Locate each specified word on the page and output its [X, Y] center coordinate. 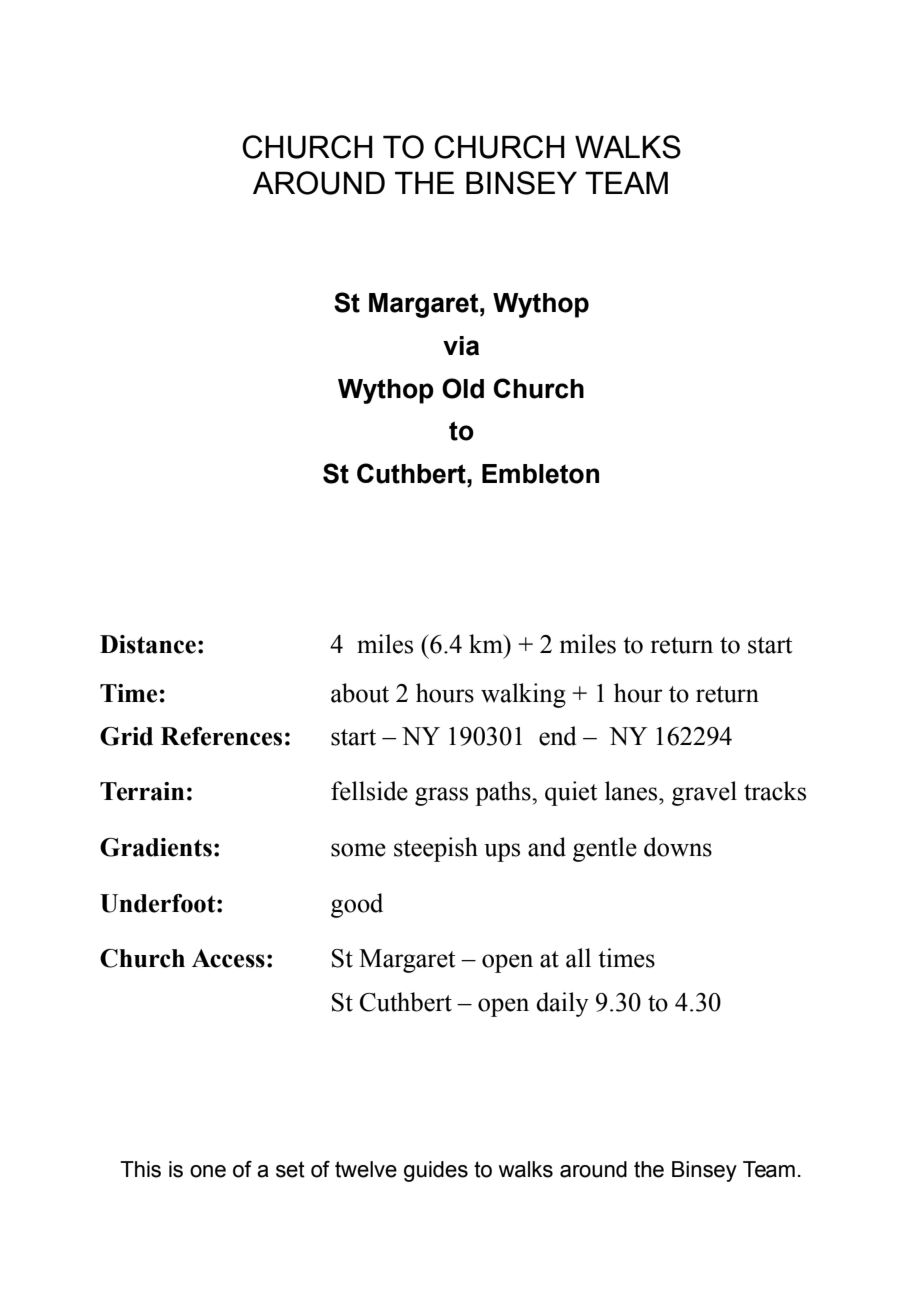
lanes [632, 791]
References [221, 736]
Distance [148, 644]
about [360, 693]
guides [436, 1171]
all [578, 958]
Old [463, 388]
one [208, 1171]
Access [228, 958]
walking [523, 695]
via [461, 346]
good [357, 905]
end [558, 736]
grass [441, 796]
